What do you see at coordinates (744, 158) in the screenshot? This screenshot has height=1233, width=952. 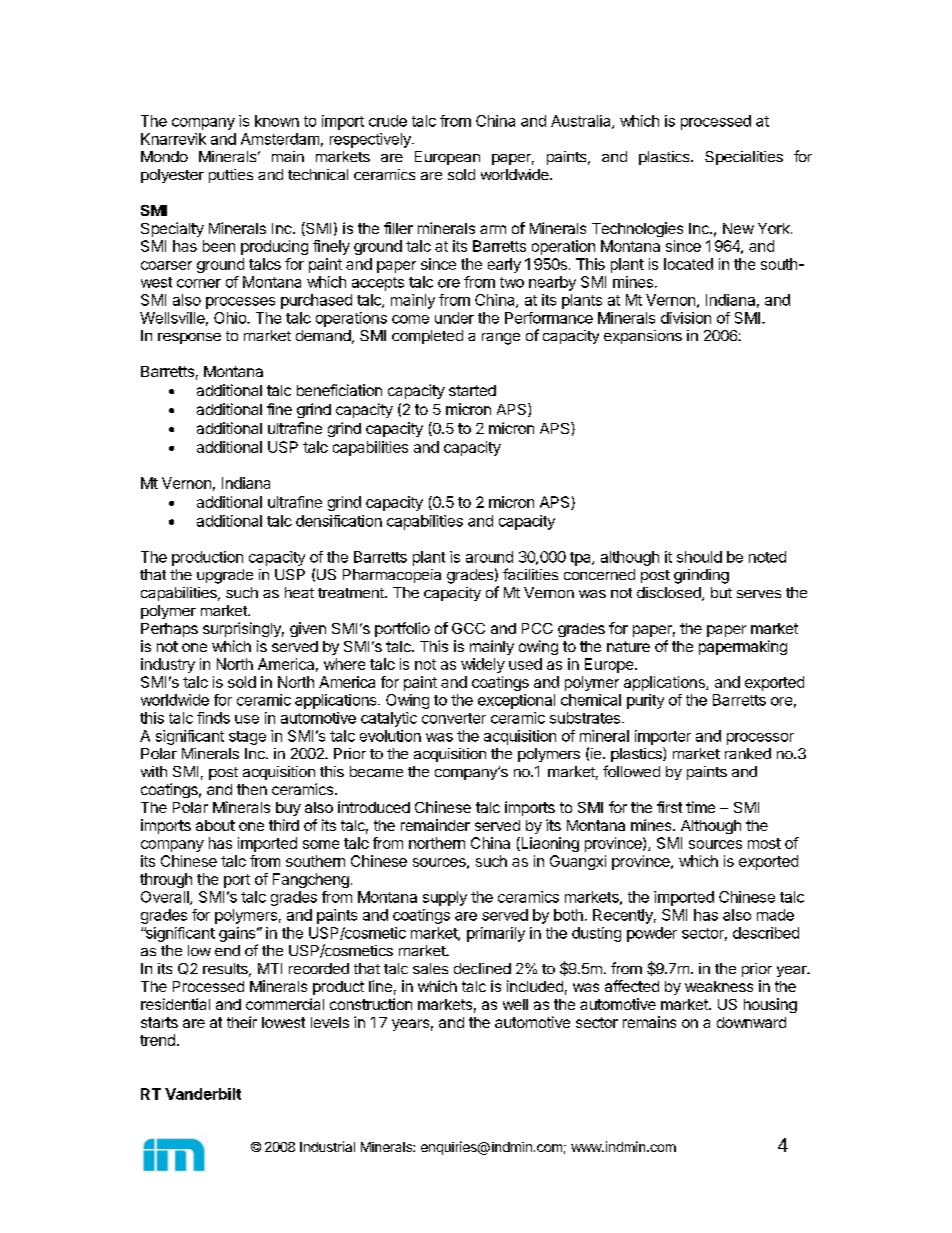 I see `Specialities` at bounding box center [744, 158].
